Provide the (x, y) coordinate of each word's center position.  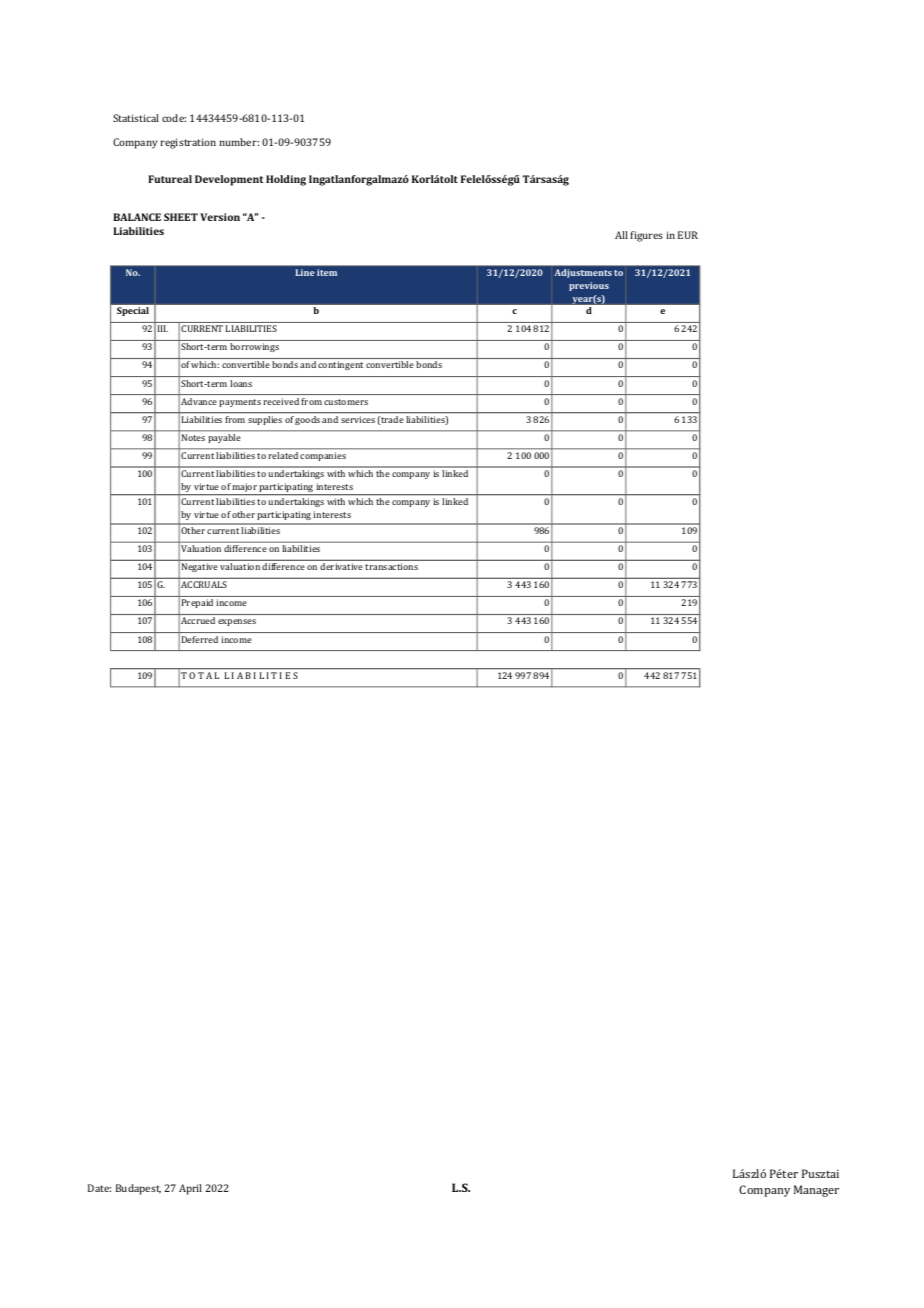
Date (99, 1188)
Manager (816, 1191)
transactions (391, 566)
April (190, 1189)
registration (188, 143)
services (358, 419)
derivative (341, 566)
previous (589, 286)
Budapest (138, 1189)
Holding (286, 180)
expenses (237, 622)
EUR (688, 235)
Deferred (200, 639)
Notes (193, 437)
